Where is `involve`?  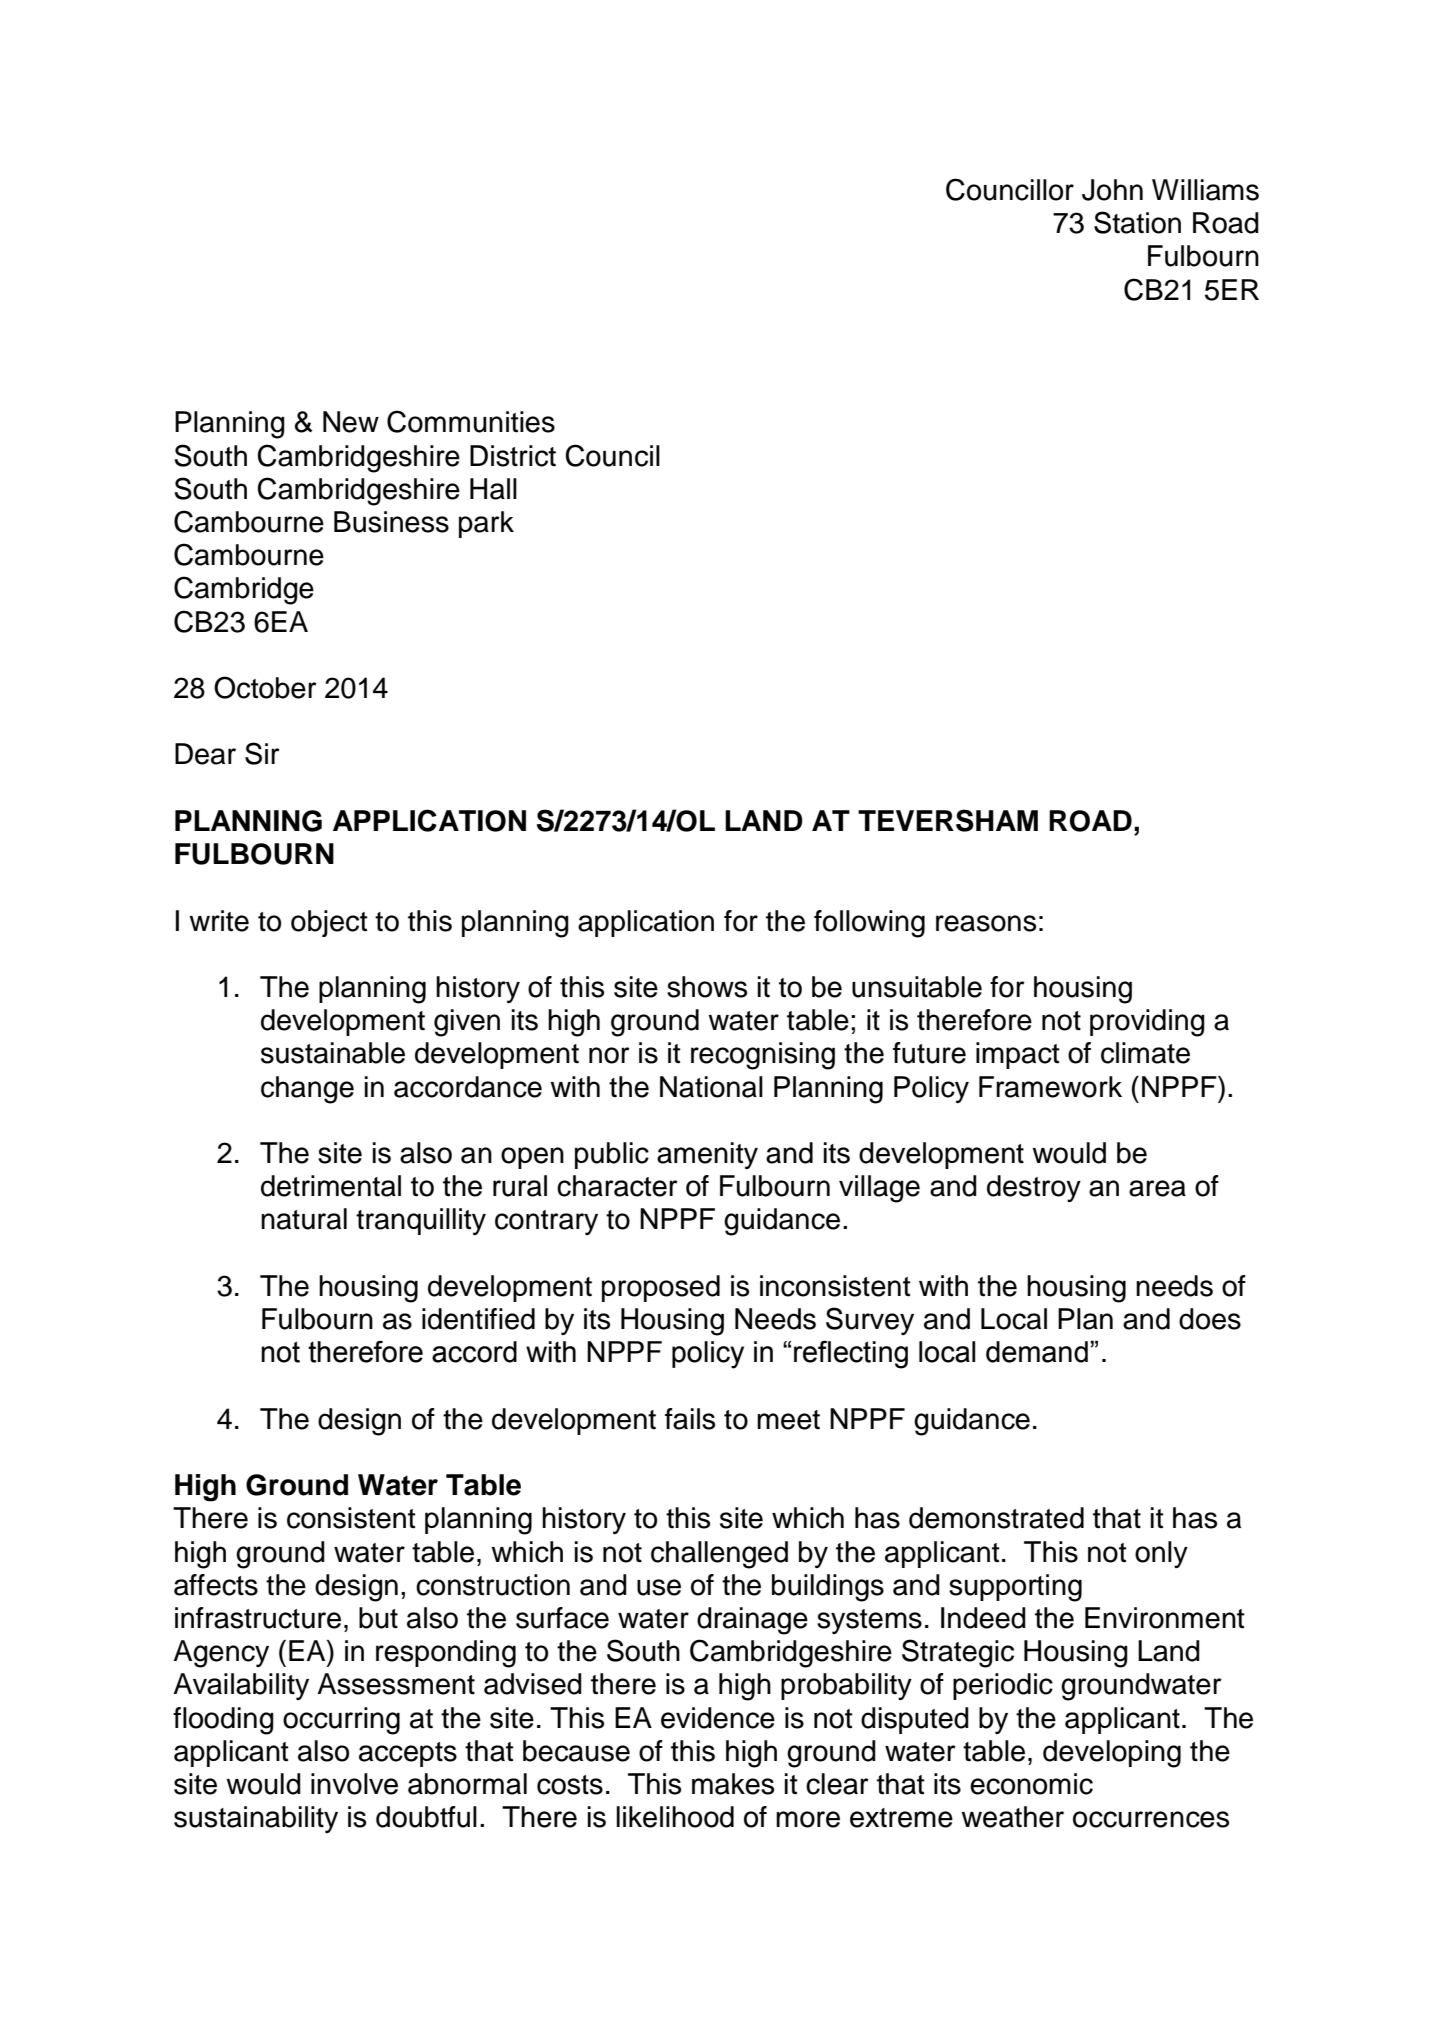 involve is located at coordinates (354, 1784).
